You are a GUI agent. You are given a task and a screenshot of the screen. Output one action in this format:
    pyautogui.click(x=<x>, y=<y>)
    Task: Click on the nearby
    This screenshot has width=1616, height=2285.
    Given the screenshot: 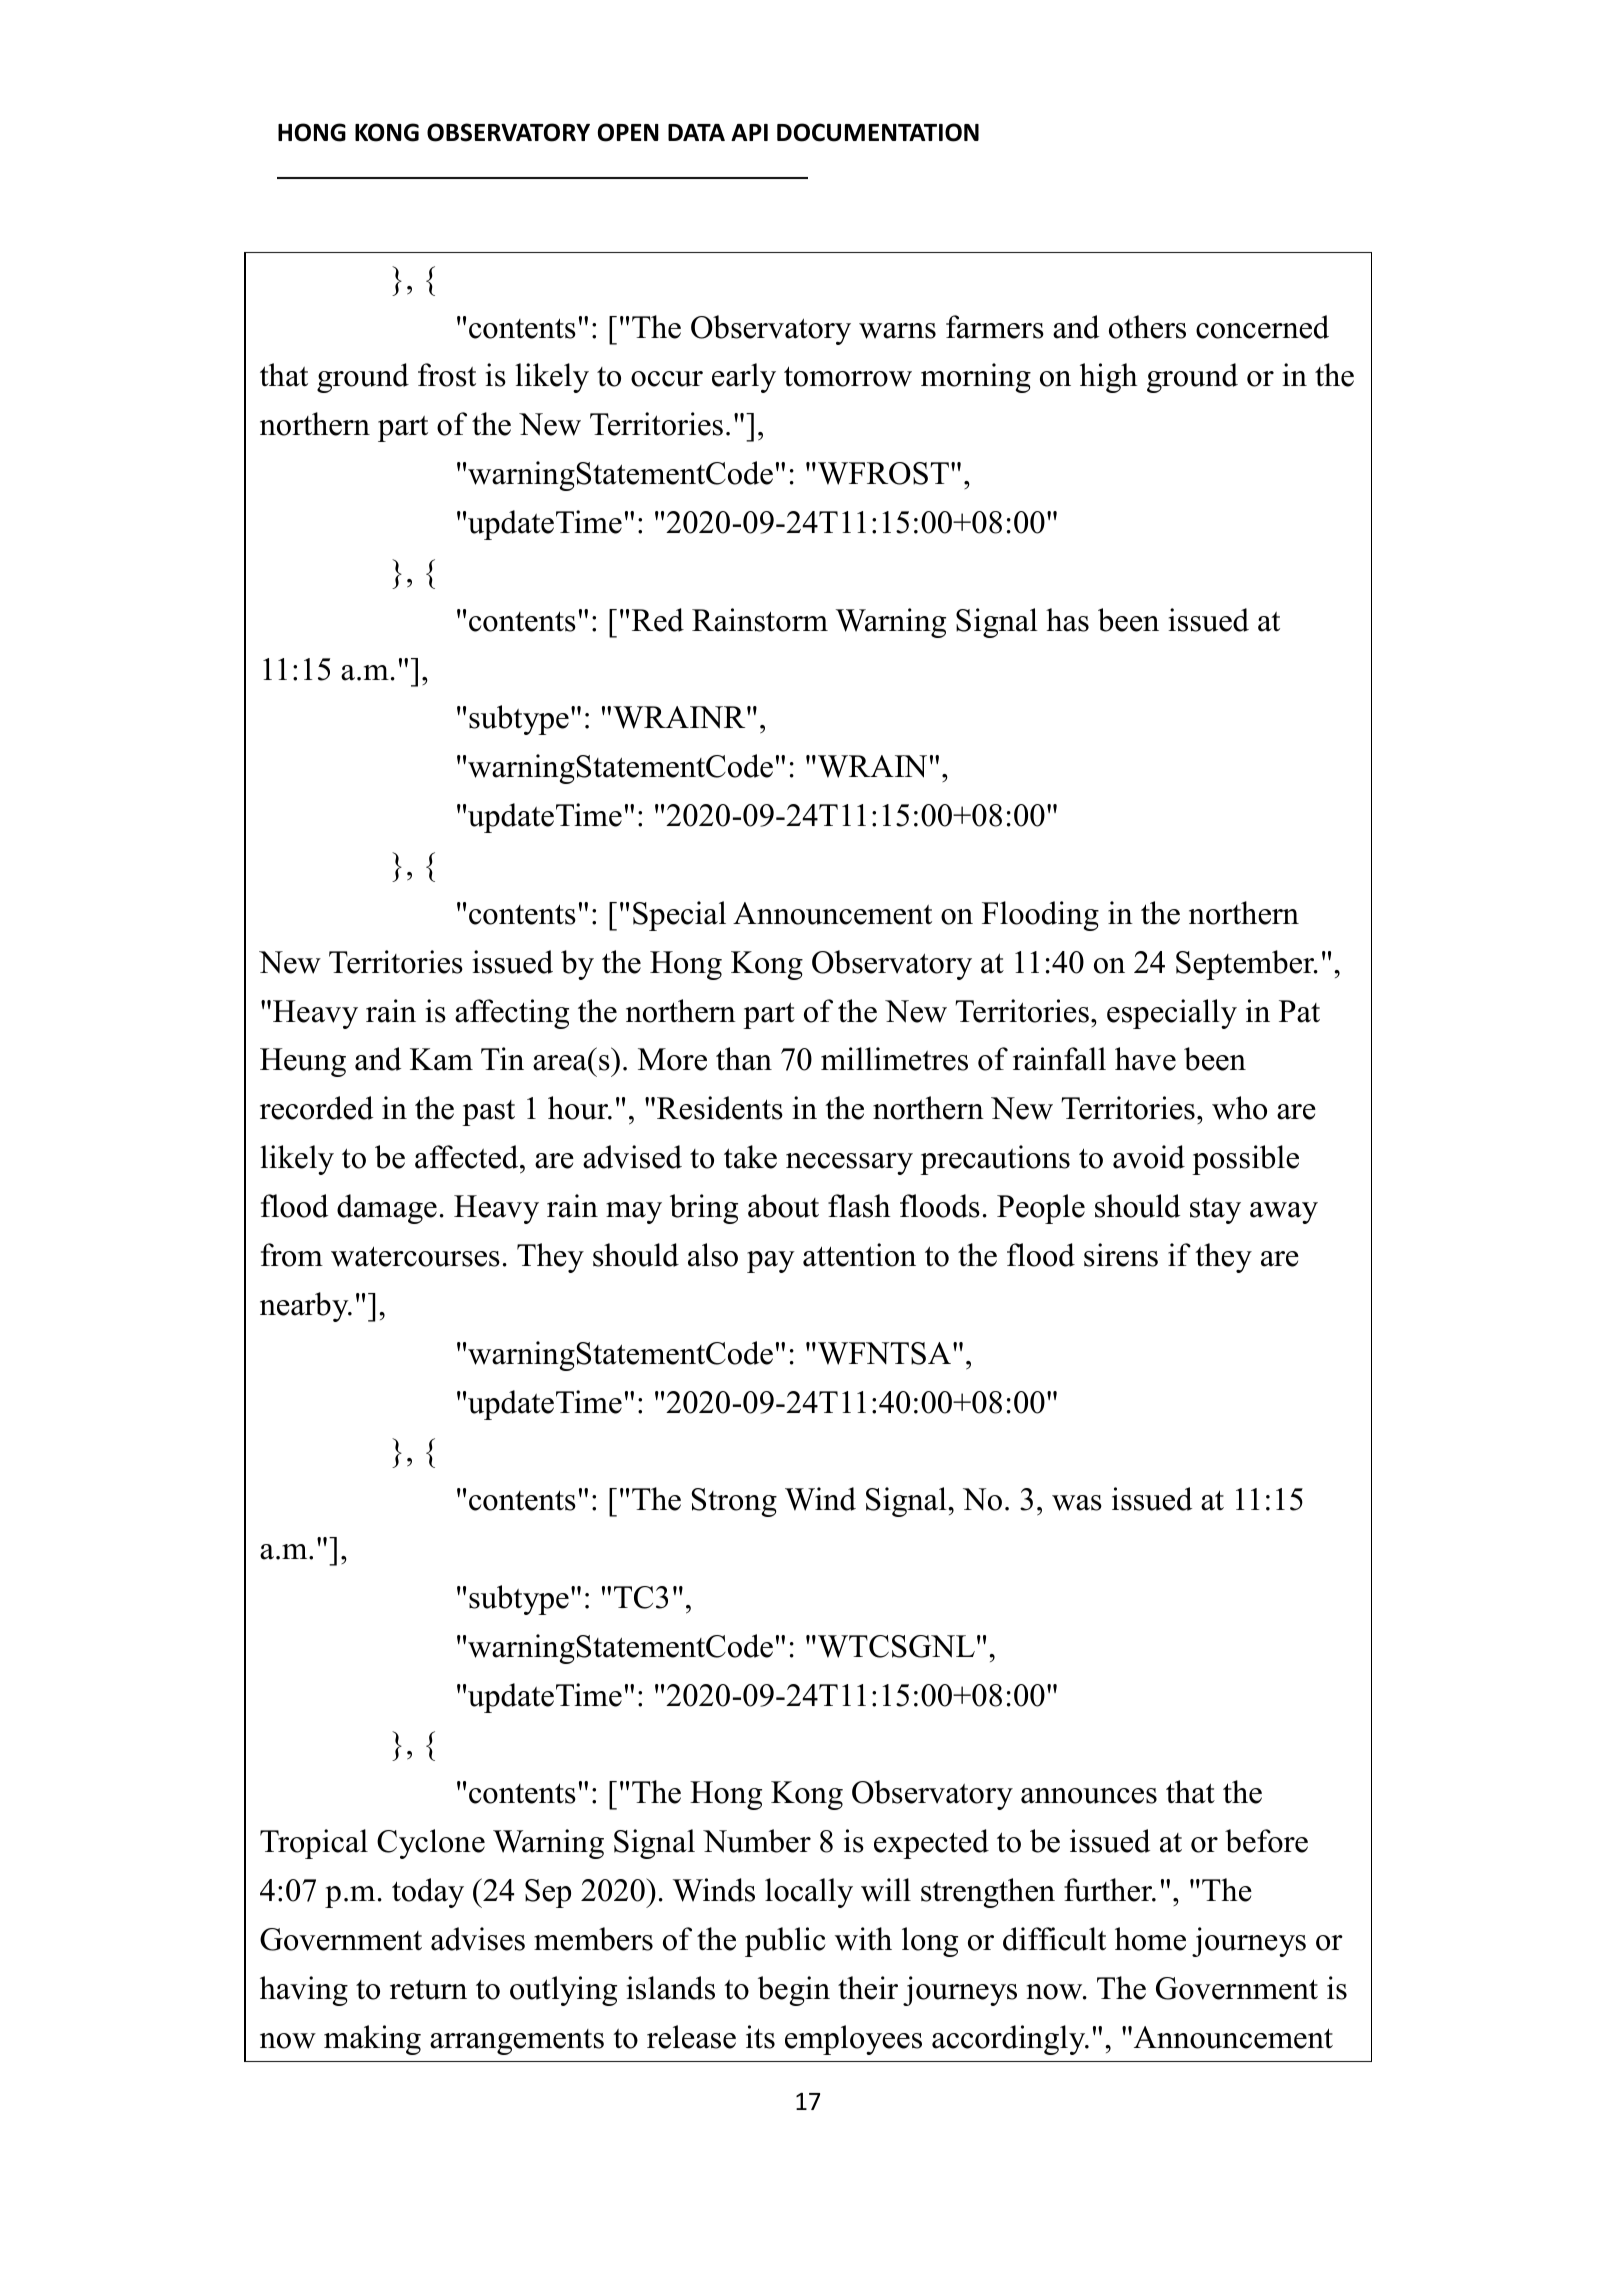 What is the action you would take?
    pyautogui.click(x=305, y=1307)
